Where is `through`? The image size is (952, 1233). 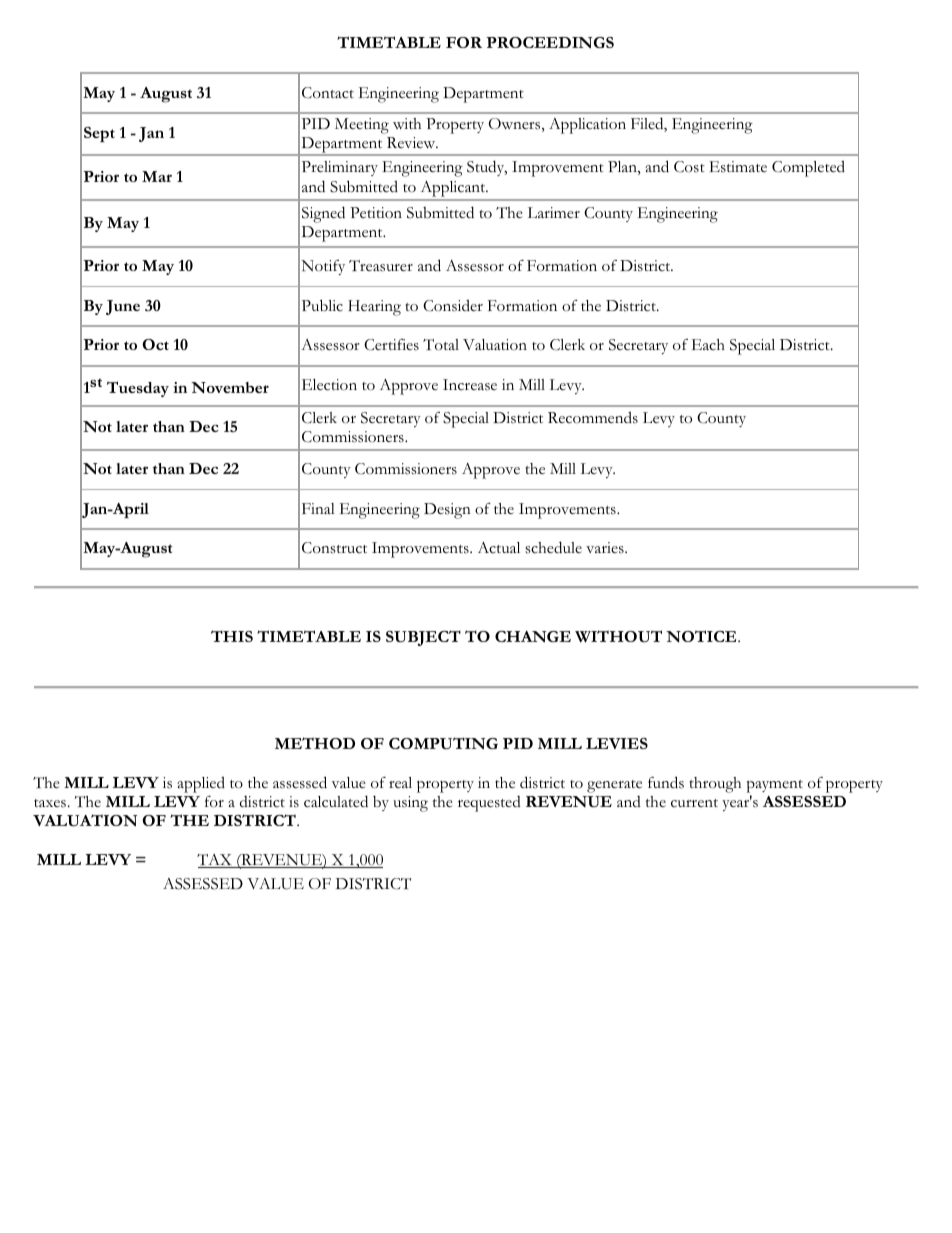 through is located at coordinates (715, 785).
